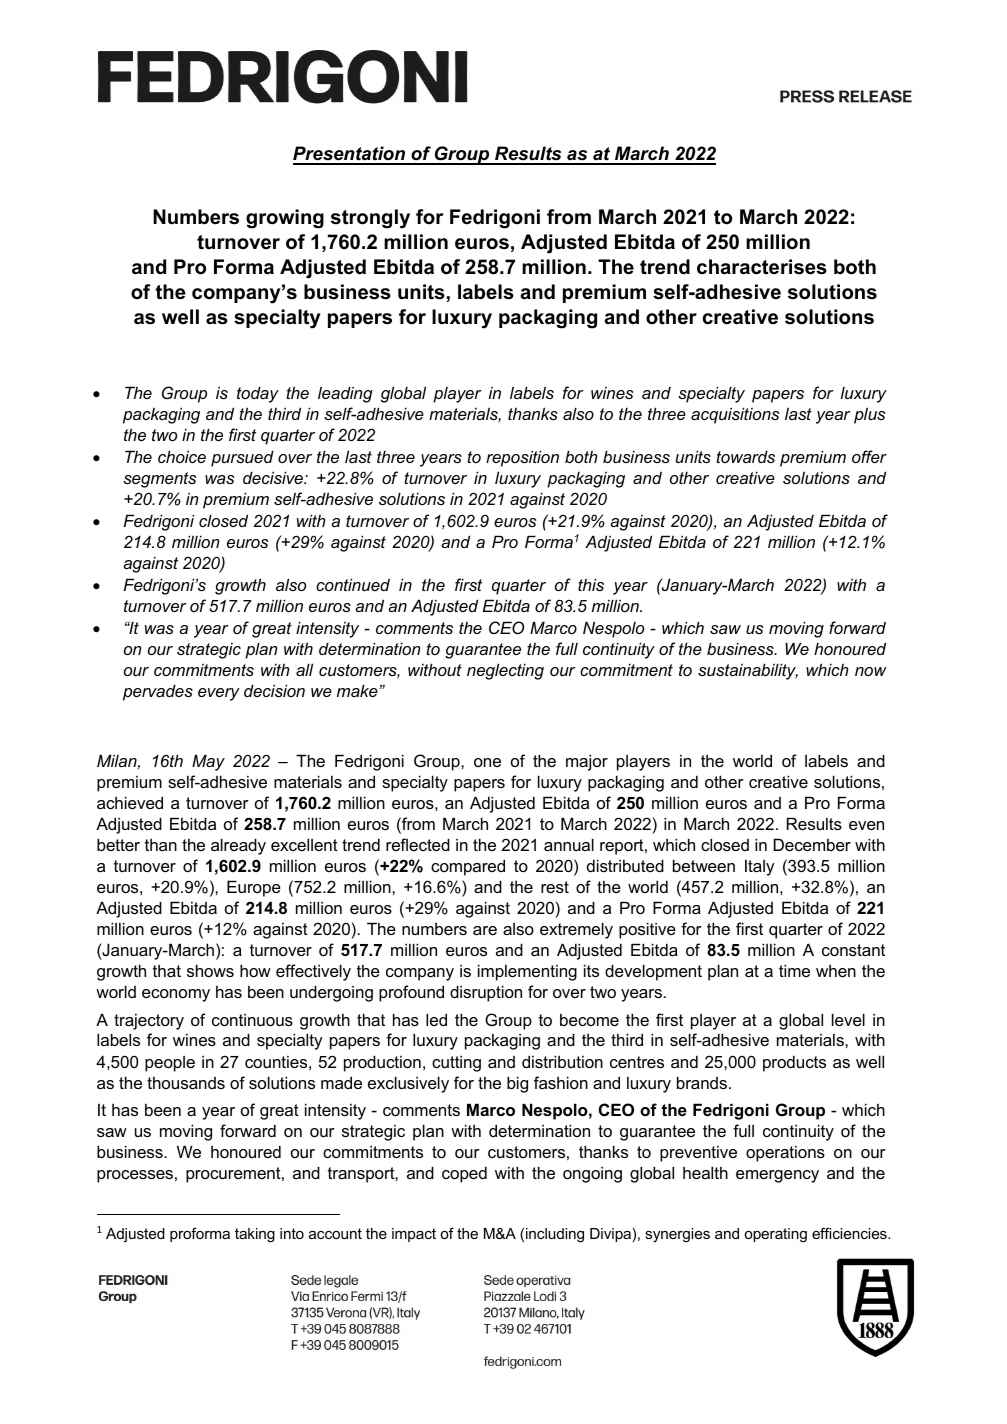 This document has height=1424, width=1007. Describe the element at coordinates (464, 1174) in the document. I see `coped` at that location.
